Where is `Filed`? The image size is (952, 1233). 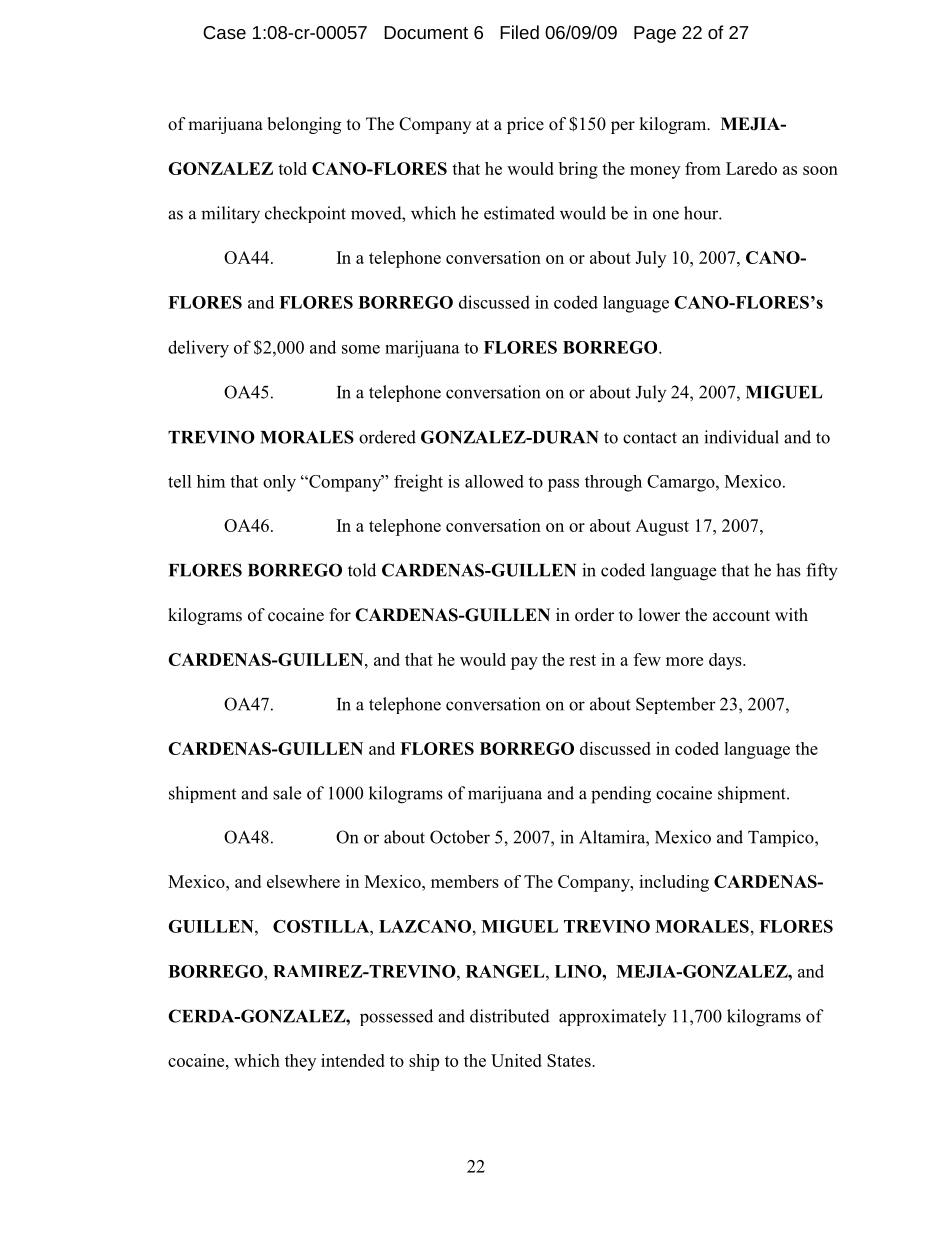 Filed is located at coordinates (519, 32).
